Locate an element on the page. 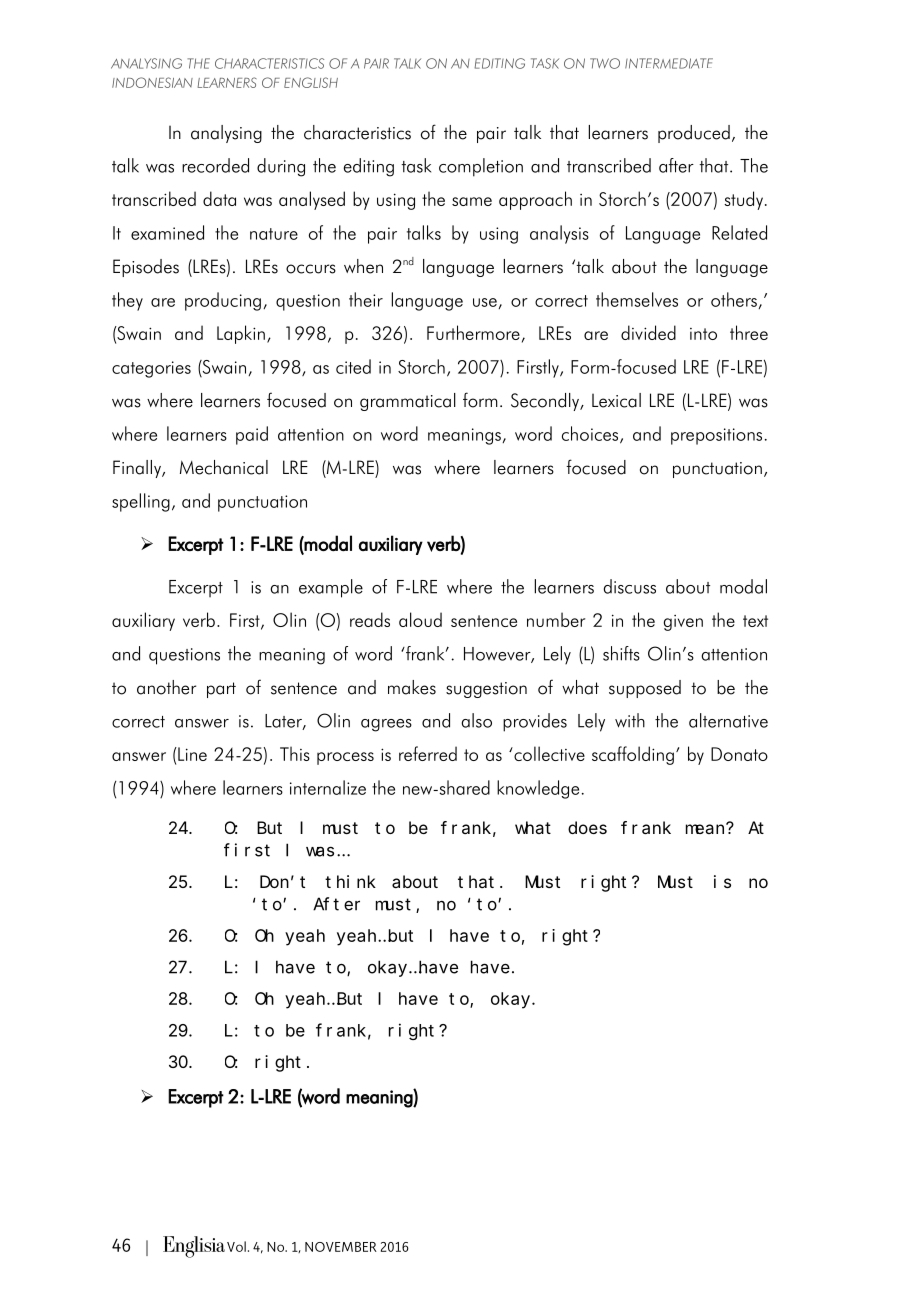  grammatical is located at coordinates (408, 402).
